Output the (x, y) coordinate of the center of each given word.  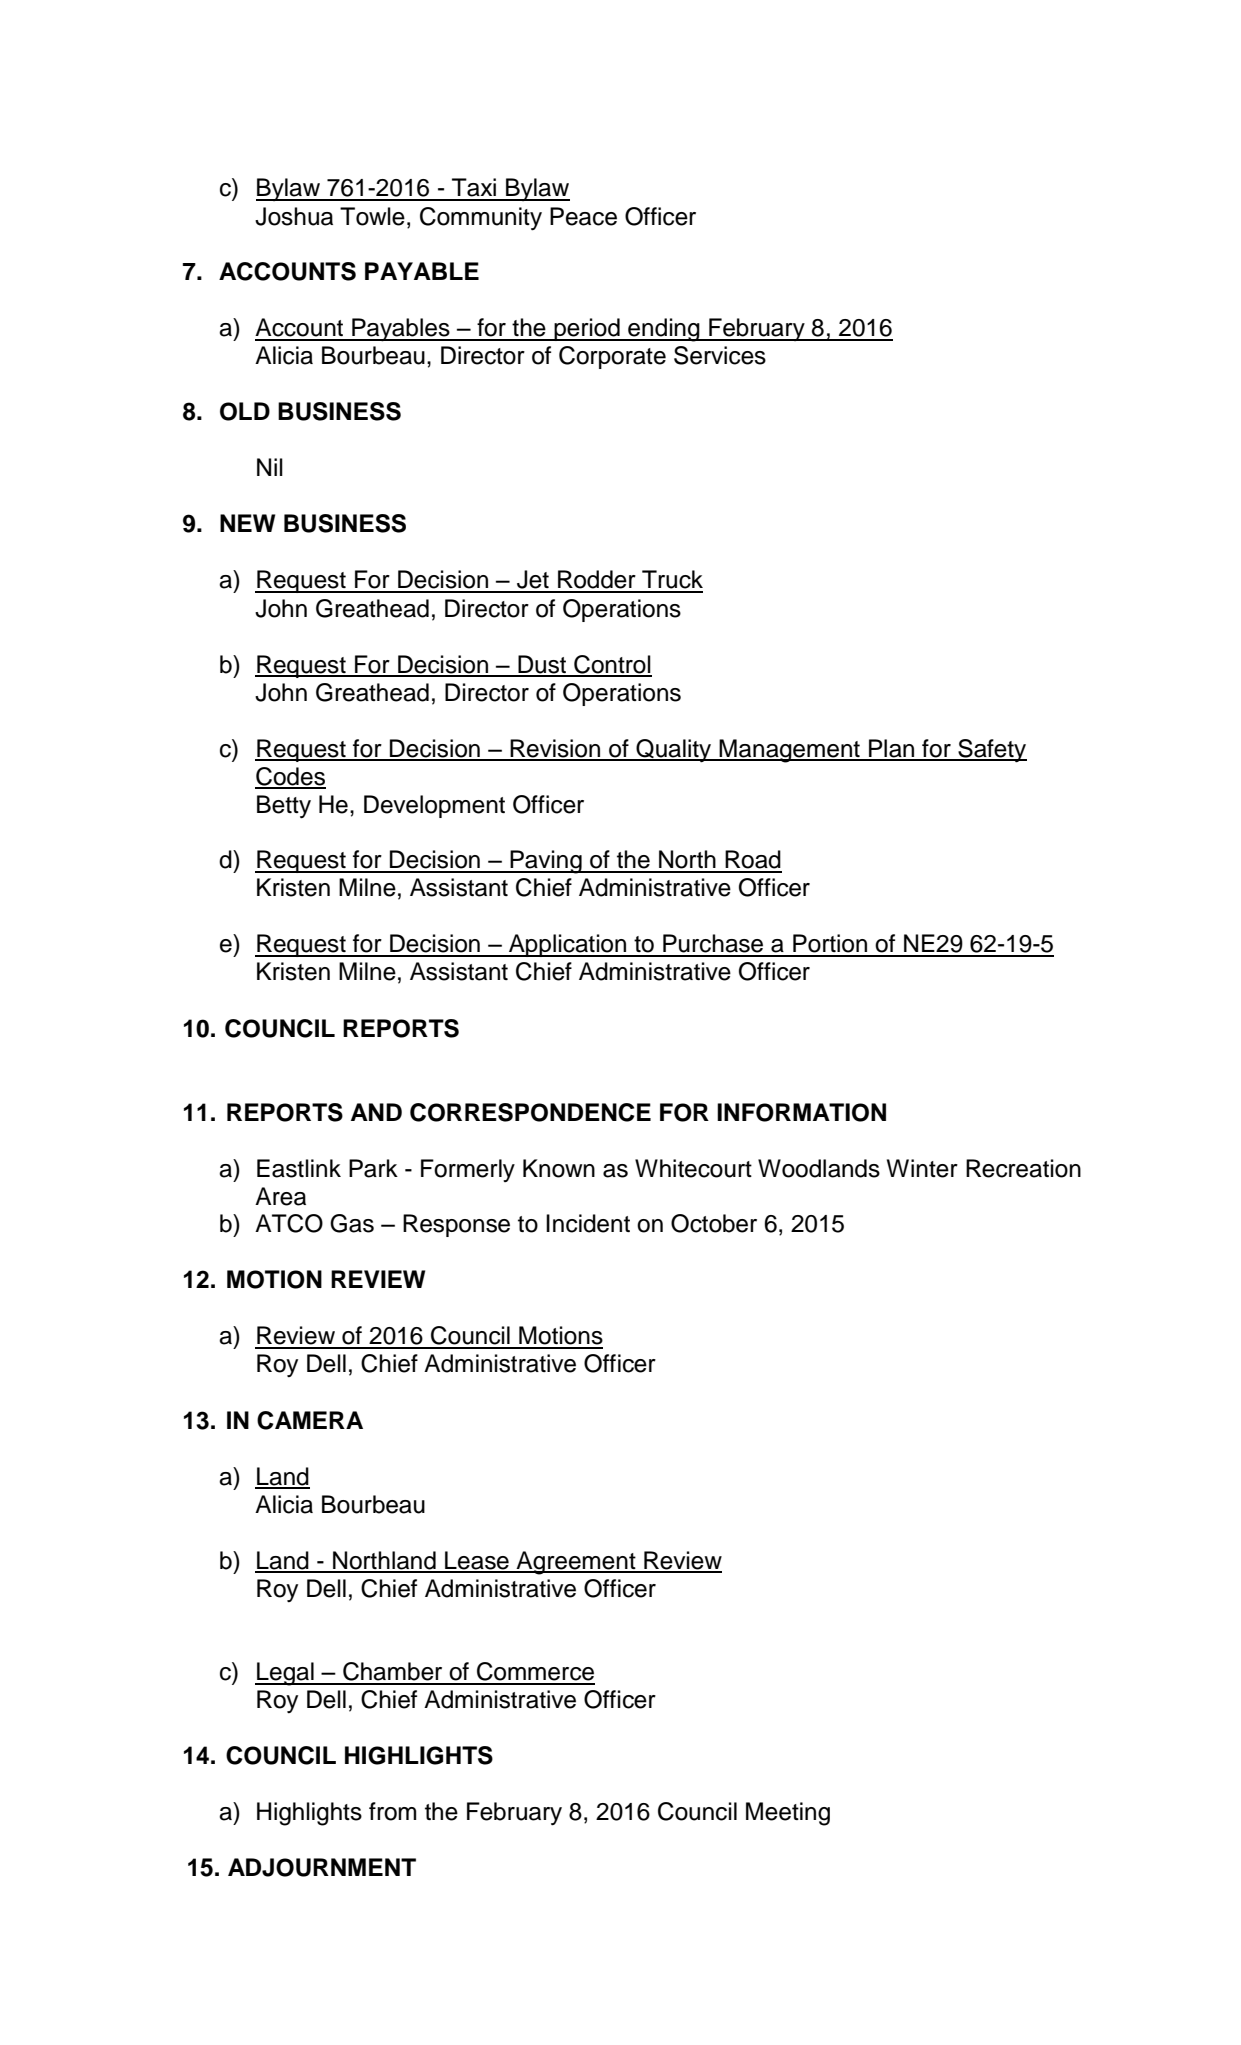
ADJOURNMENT (322, 1867)
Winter (922, 1168)
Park (373, 1168)
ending (664, 330)
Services (720, 355)
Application (568, 945)
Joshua (294, 216)
